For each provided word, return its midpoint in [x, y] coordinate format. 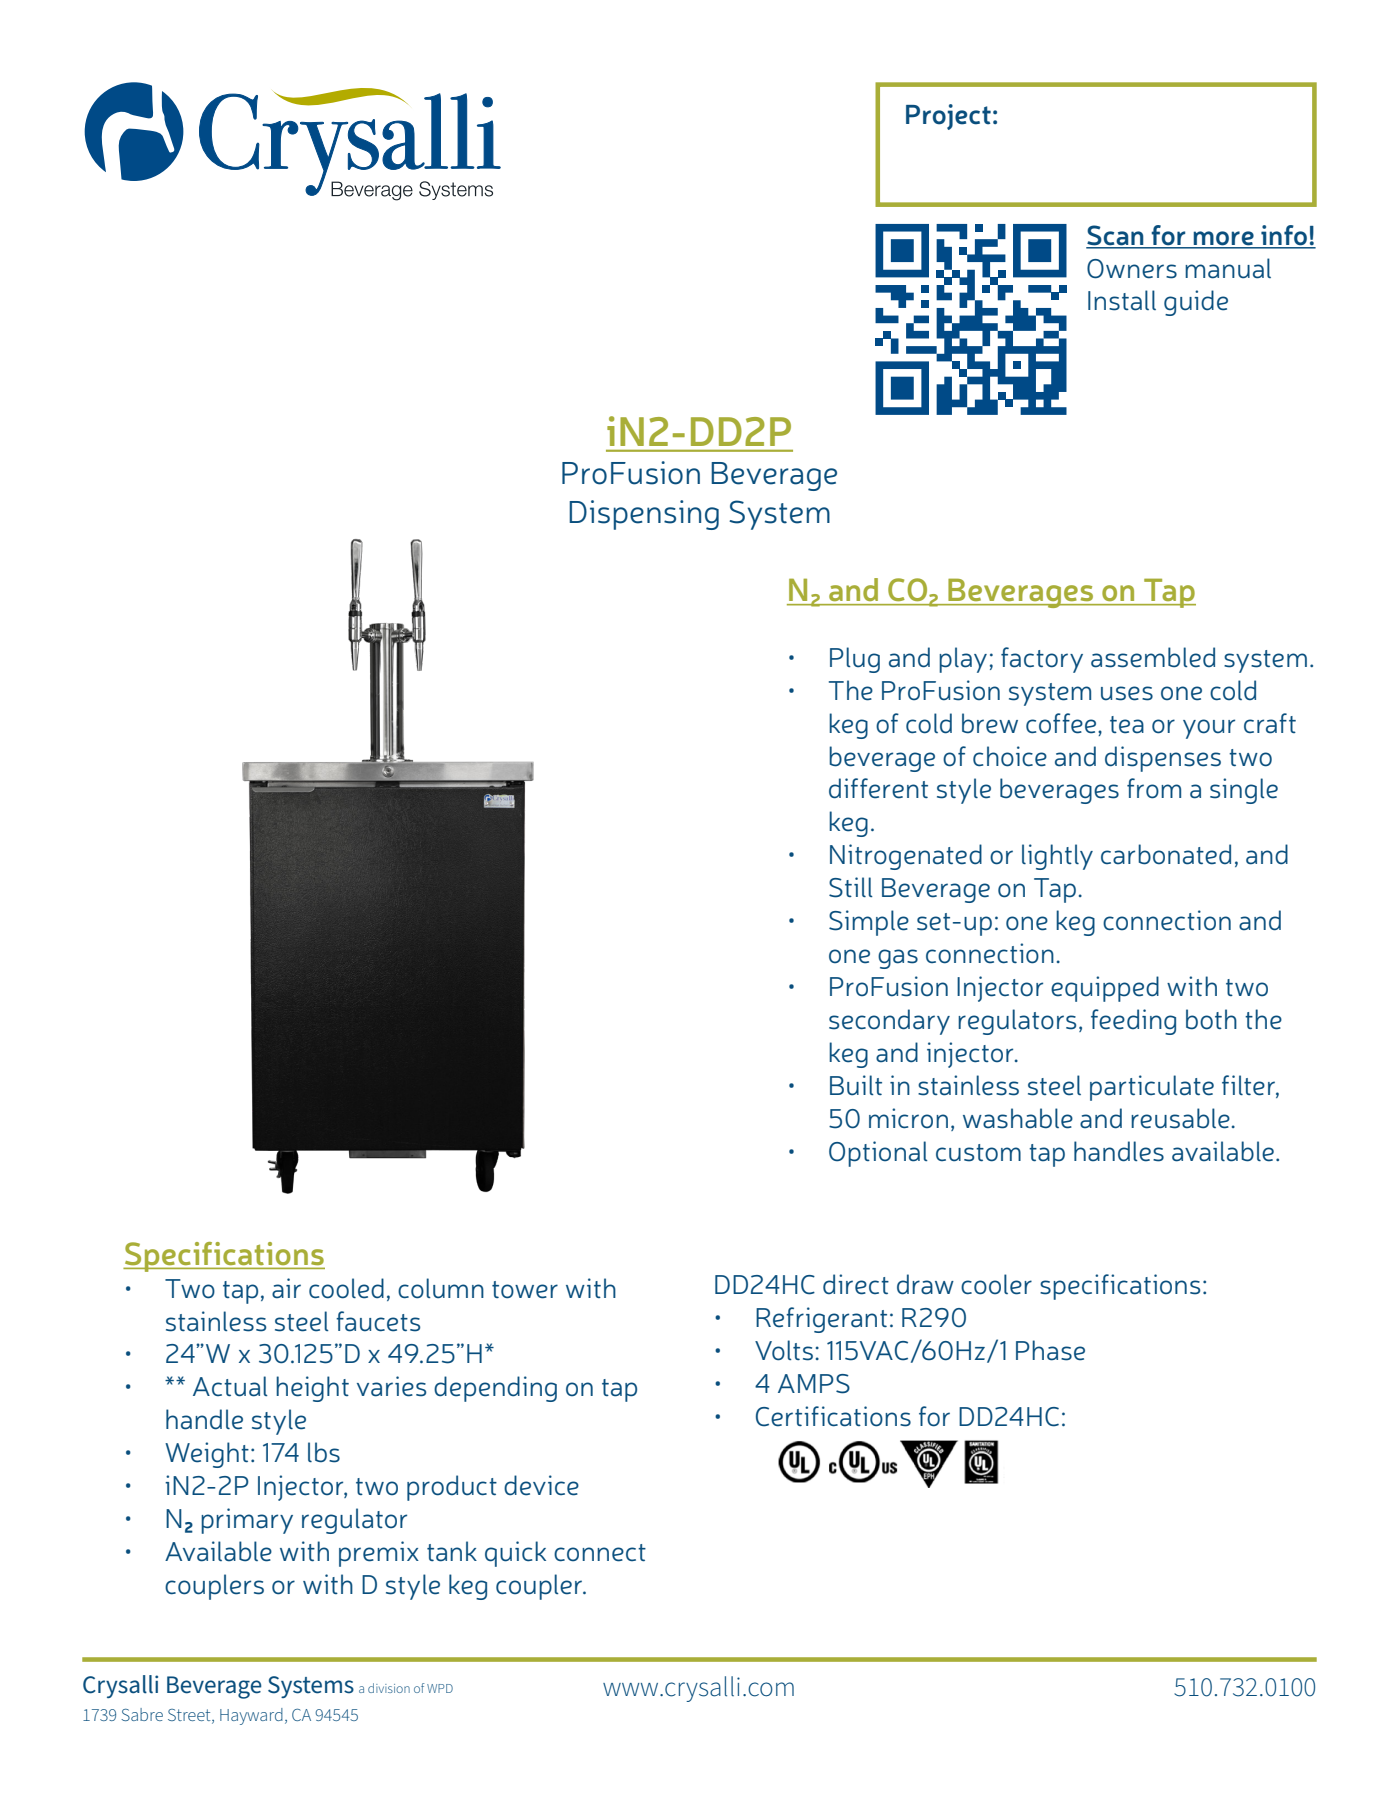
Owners [1132, 269]
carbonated [1166, 854]
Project [948, 117]
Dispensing [644, 515]
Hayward [251, 1716]
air [286, 1288]
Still [851, 887]
